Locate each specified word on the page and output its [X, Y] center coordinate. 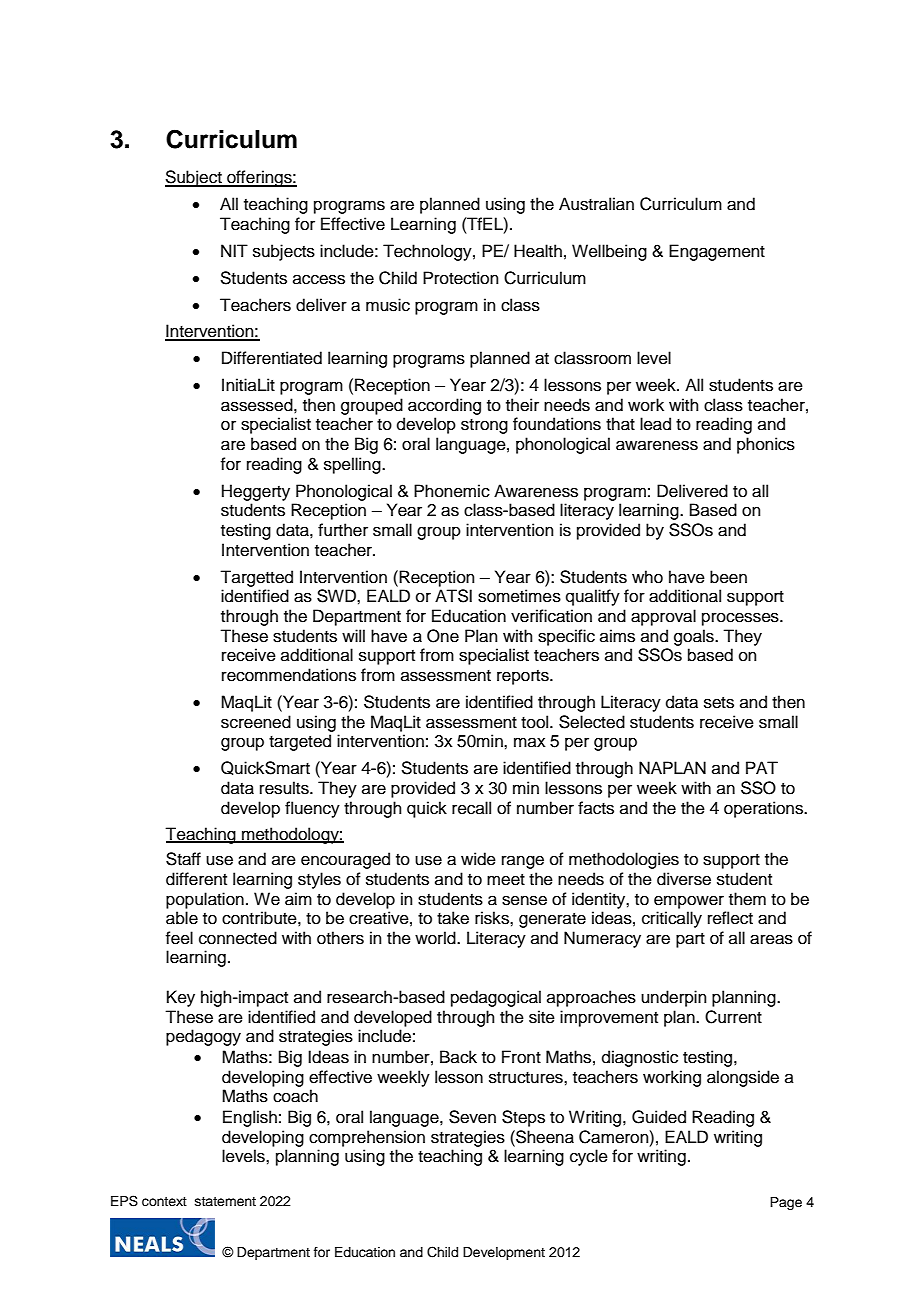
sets [719, 703]
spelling [353, 465]
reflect [730, 918]
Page [786, 1203]
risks [493, 918]
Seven [472, 1117]
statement [225, 1201]
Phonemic [452, 491]
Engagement [717, 252]
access [319, 279]
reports [524, 677]
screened [256, 722]
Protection [461, 278]
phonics [766, 445]
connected [238, 938]
